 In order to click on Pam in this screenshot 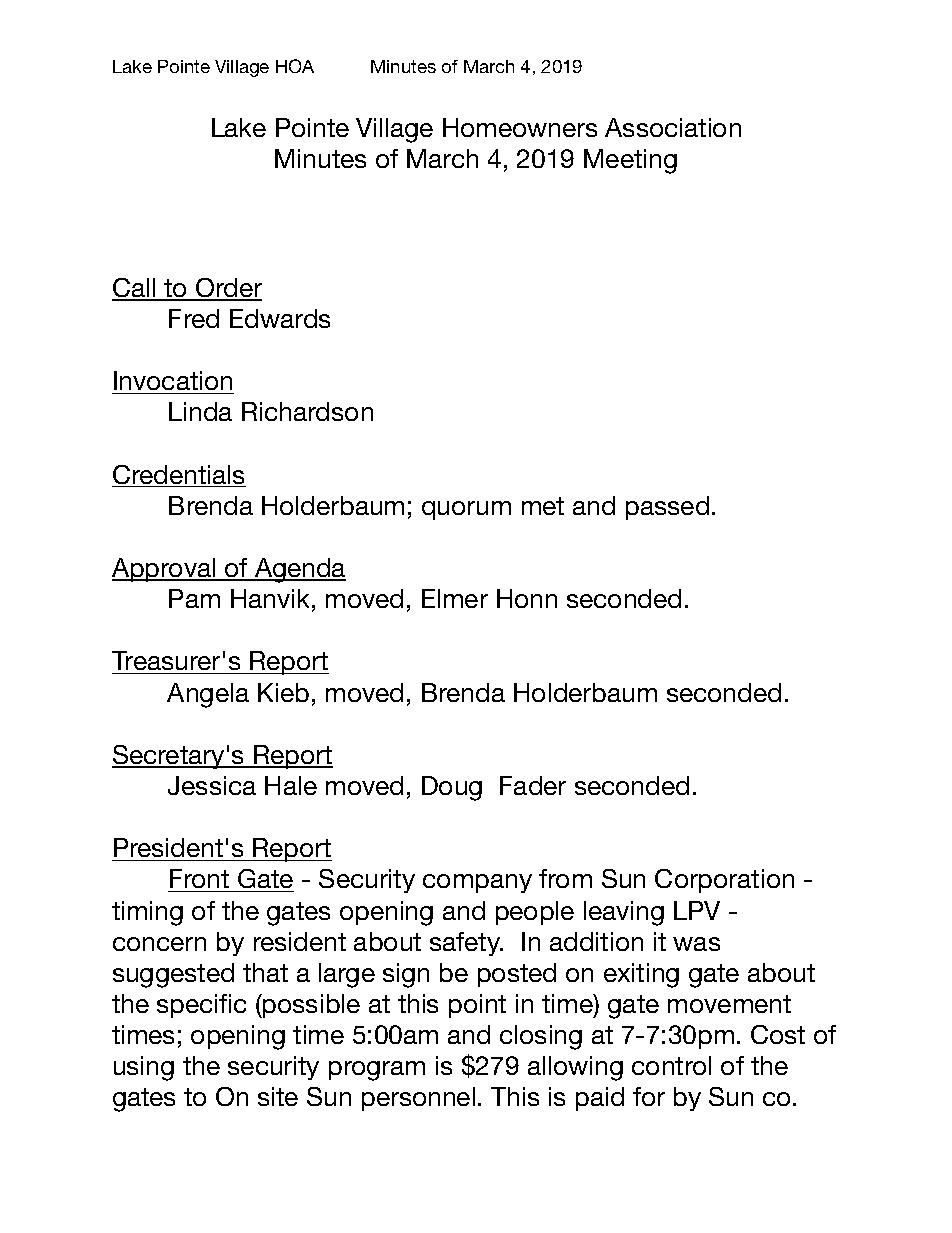, I will do `click(194, 598)`.
